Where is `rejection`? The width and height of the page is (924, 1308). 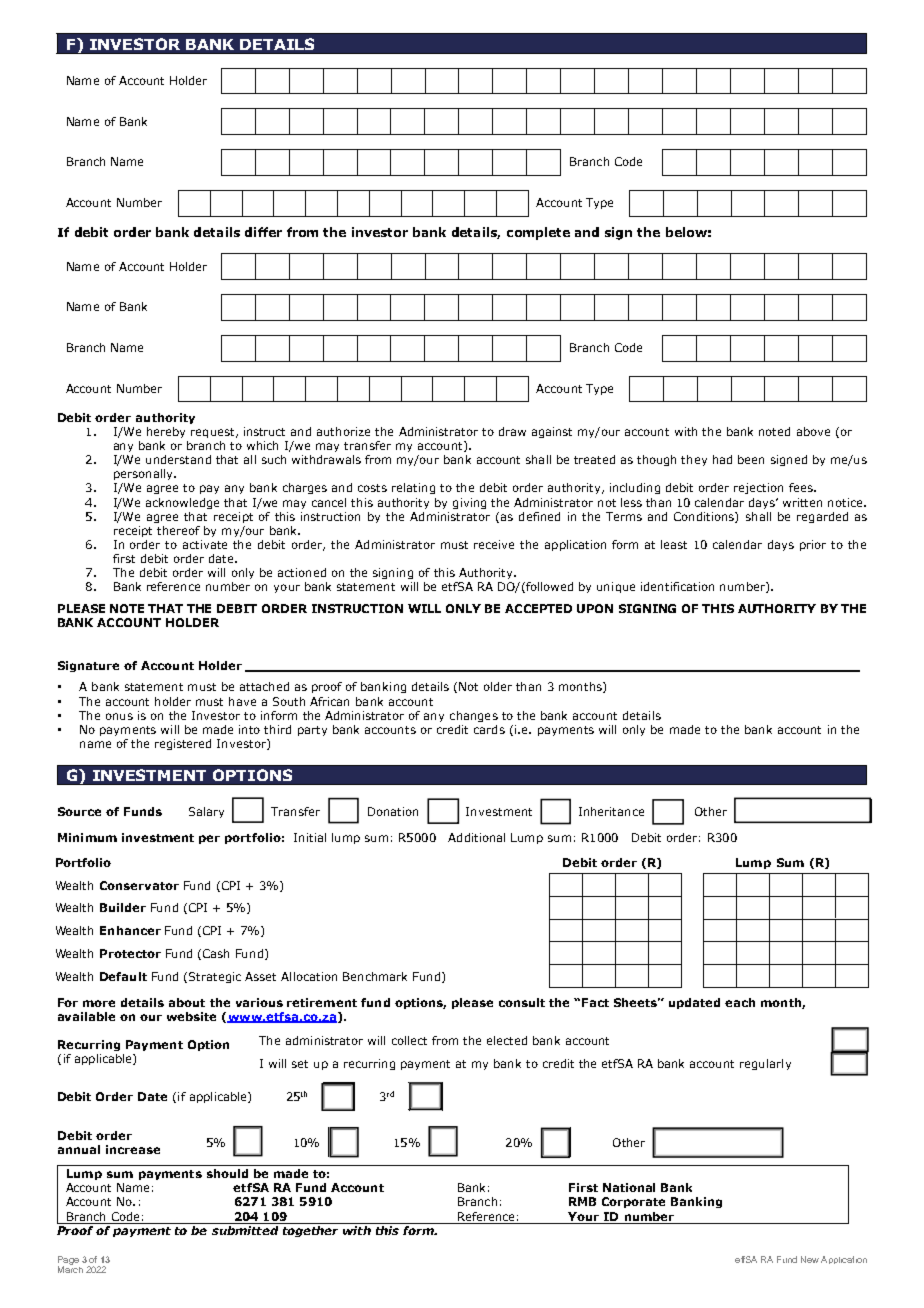
rejection is located at coordinates (758, 488).
